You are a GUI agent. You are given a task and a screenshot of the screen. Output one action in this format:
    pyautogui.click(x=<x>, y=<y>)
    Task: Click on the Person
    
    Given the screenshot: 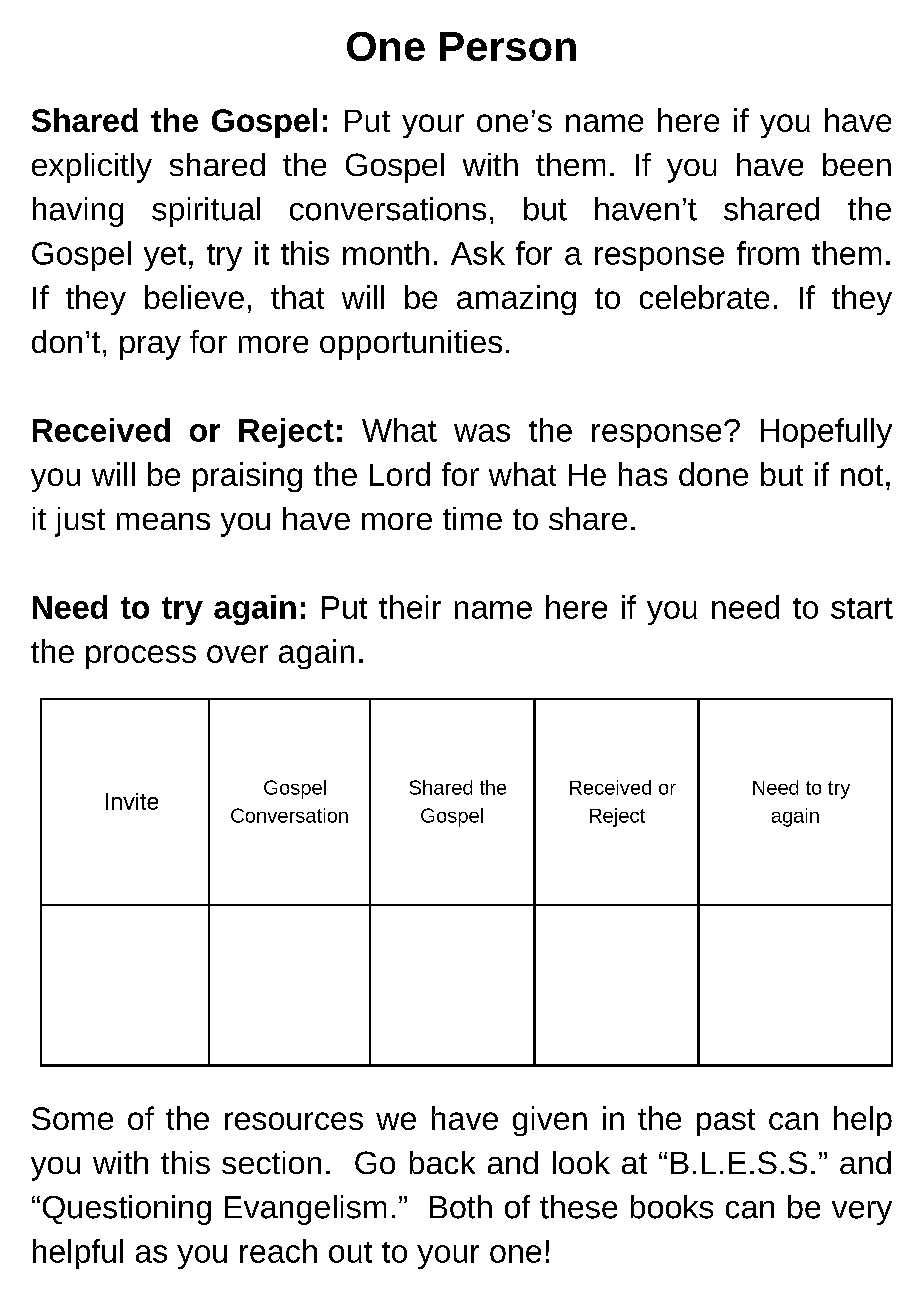 What is the action you would take?
    pyautogui.click(x=508, y=46)
